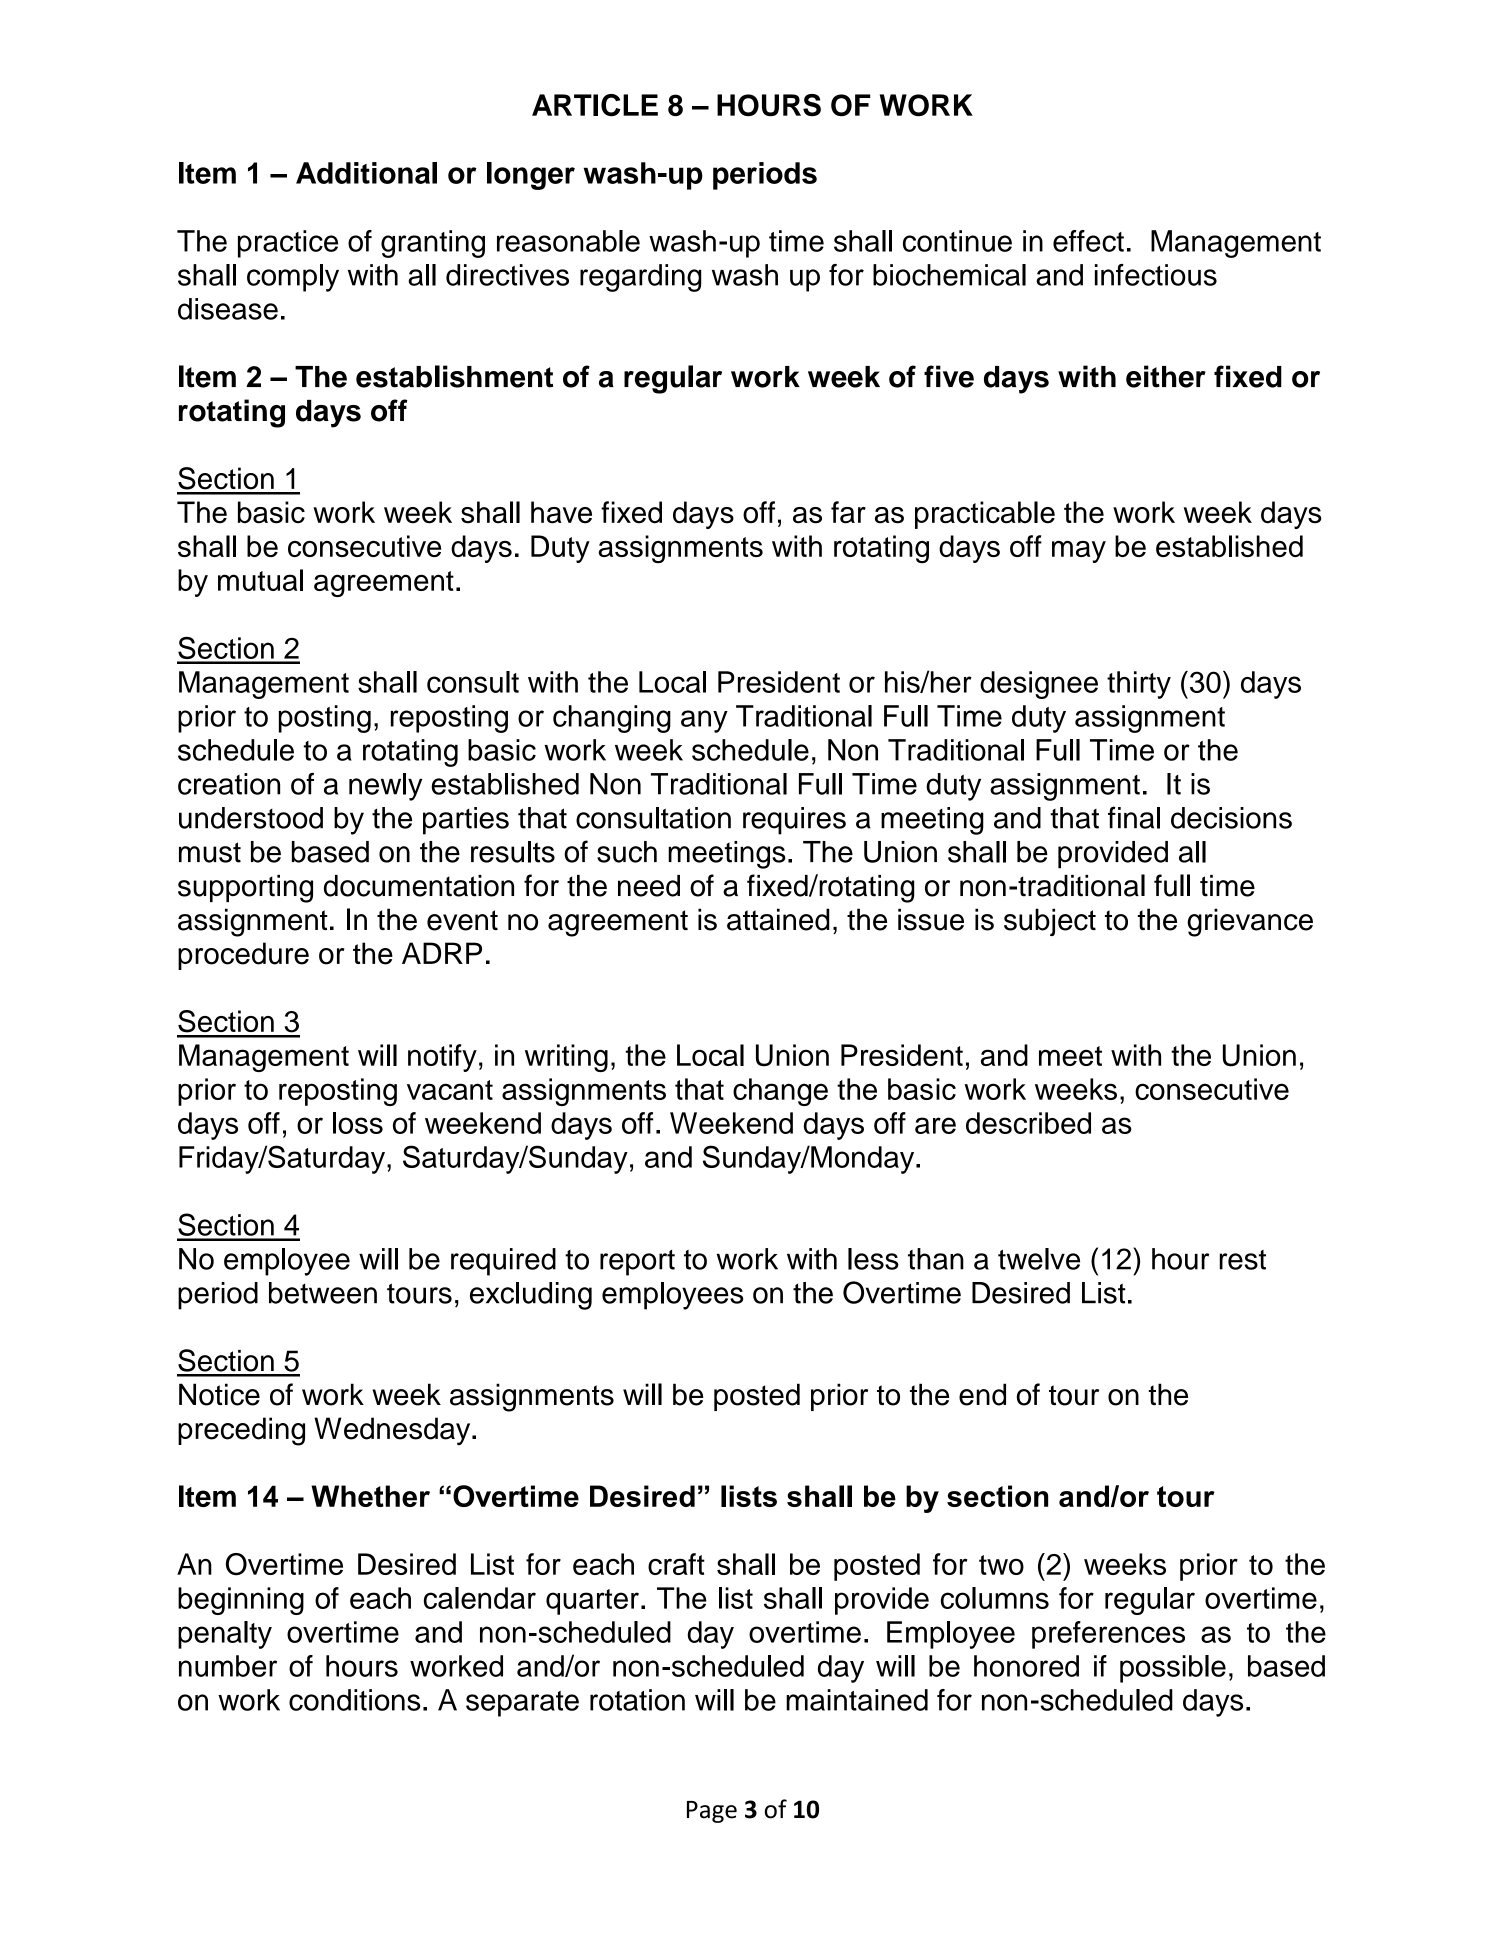 The image size is (1504, 1947). What do you see at coordinates (1079, 552) in the screenshot?
I see `may` at bounding box center [1079, 552].
